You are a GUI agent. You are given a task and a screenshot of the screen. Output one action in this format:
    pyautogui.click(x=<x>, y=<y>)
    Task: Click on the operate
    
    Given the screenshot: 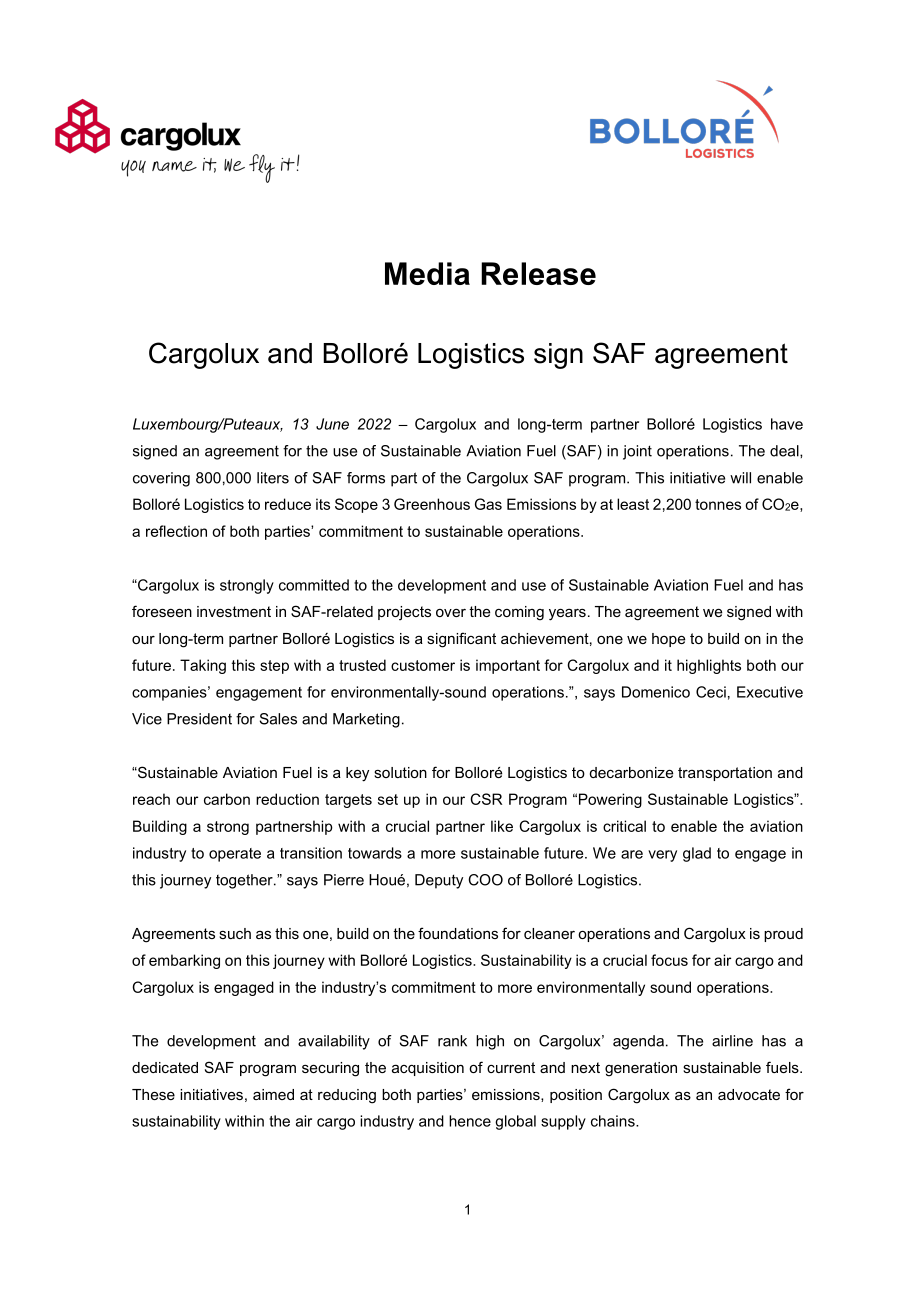 What is the action you would take?
    pyautogui.click(x=235, y=855)
